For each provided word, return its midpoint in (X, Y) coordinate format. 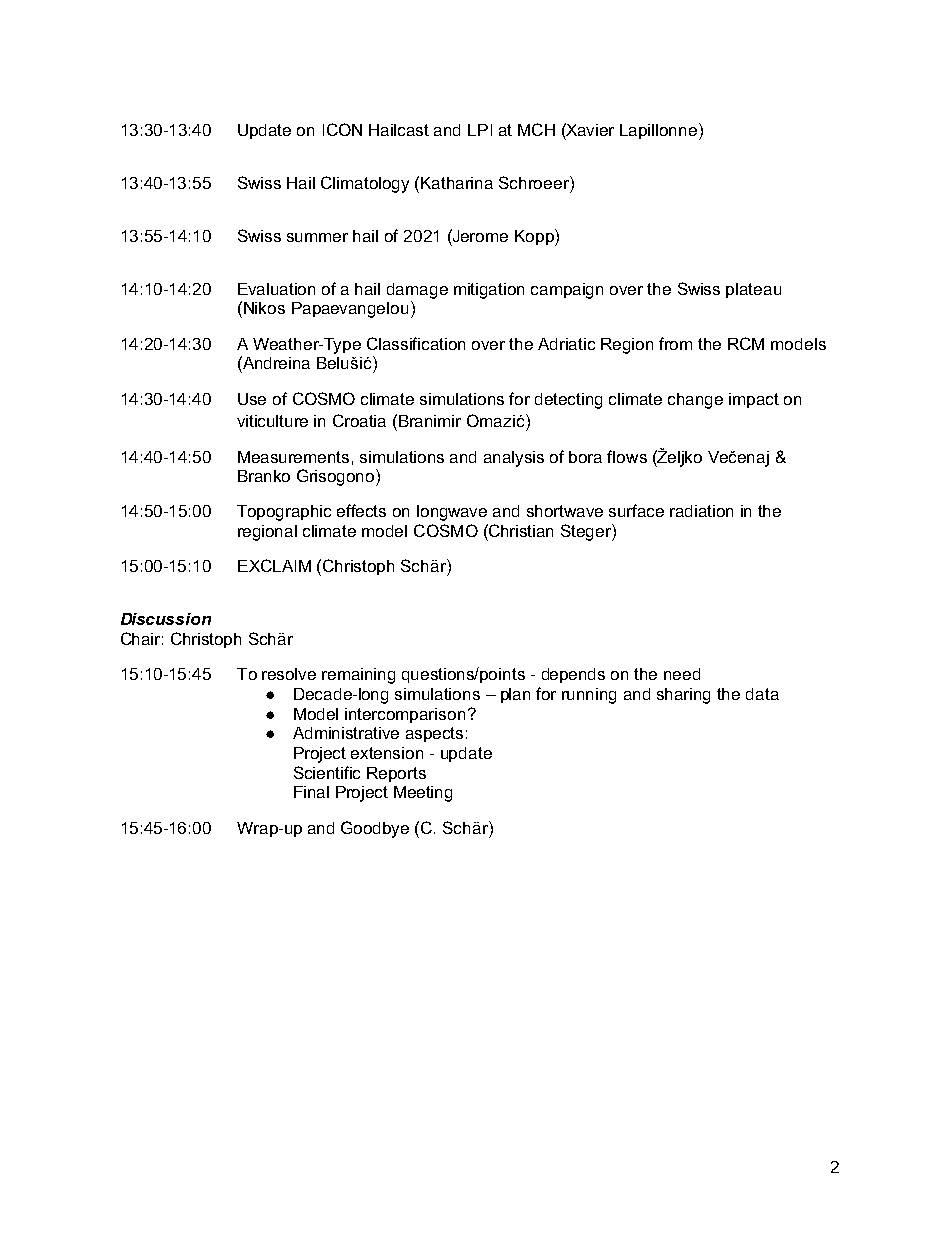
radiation (701, 511)
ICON (342, 129)
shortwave (565, 511)
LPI (480, 130)
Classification (416, 343)
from (675, 343)
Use (252, 399)
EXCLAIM (274, 565)
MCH (536, 129)
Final (311, 792)
